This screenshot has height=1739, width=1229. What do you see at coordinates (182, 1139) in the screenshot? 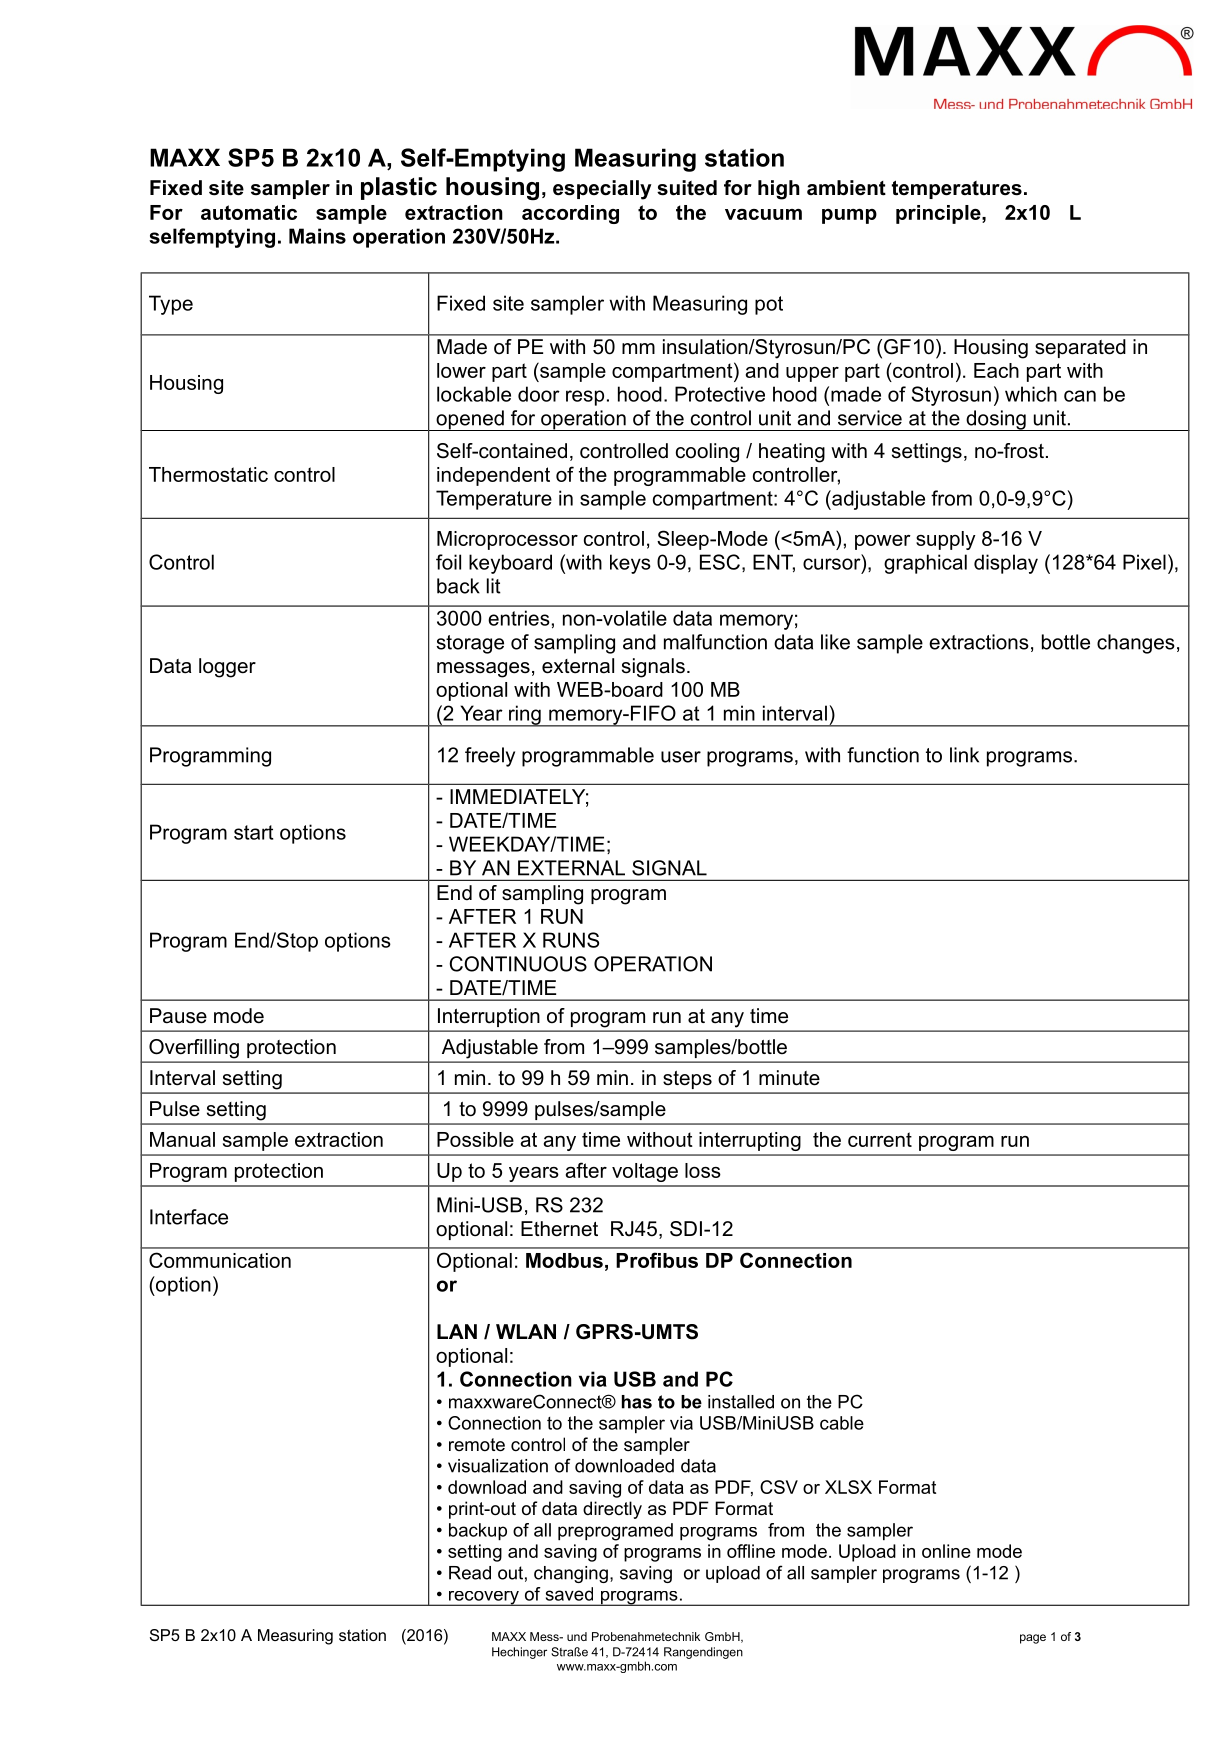
I see `Manual` at bounding box center [182, 1139].
